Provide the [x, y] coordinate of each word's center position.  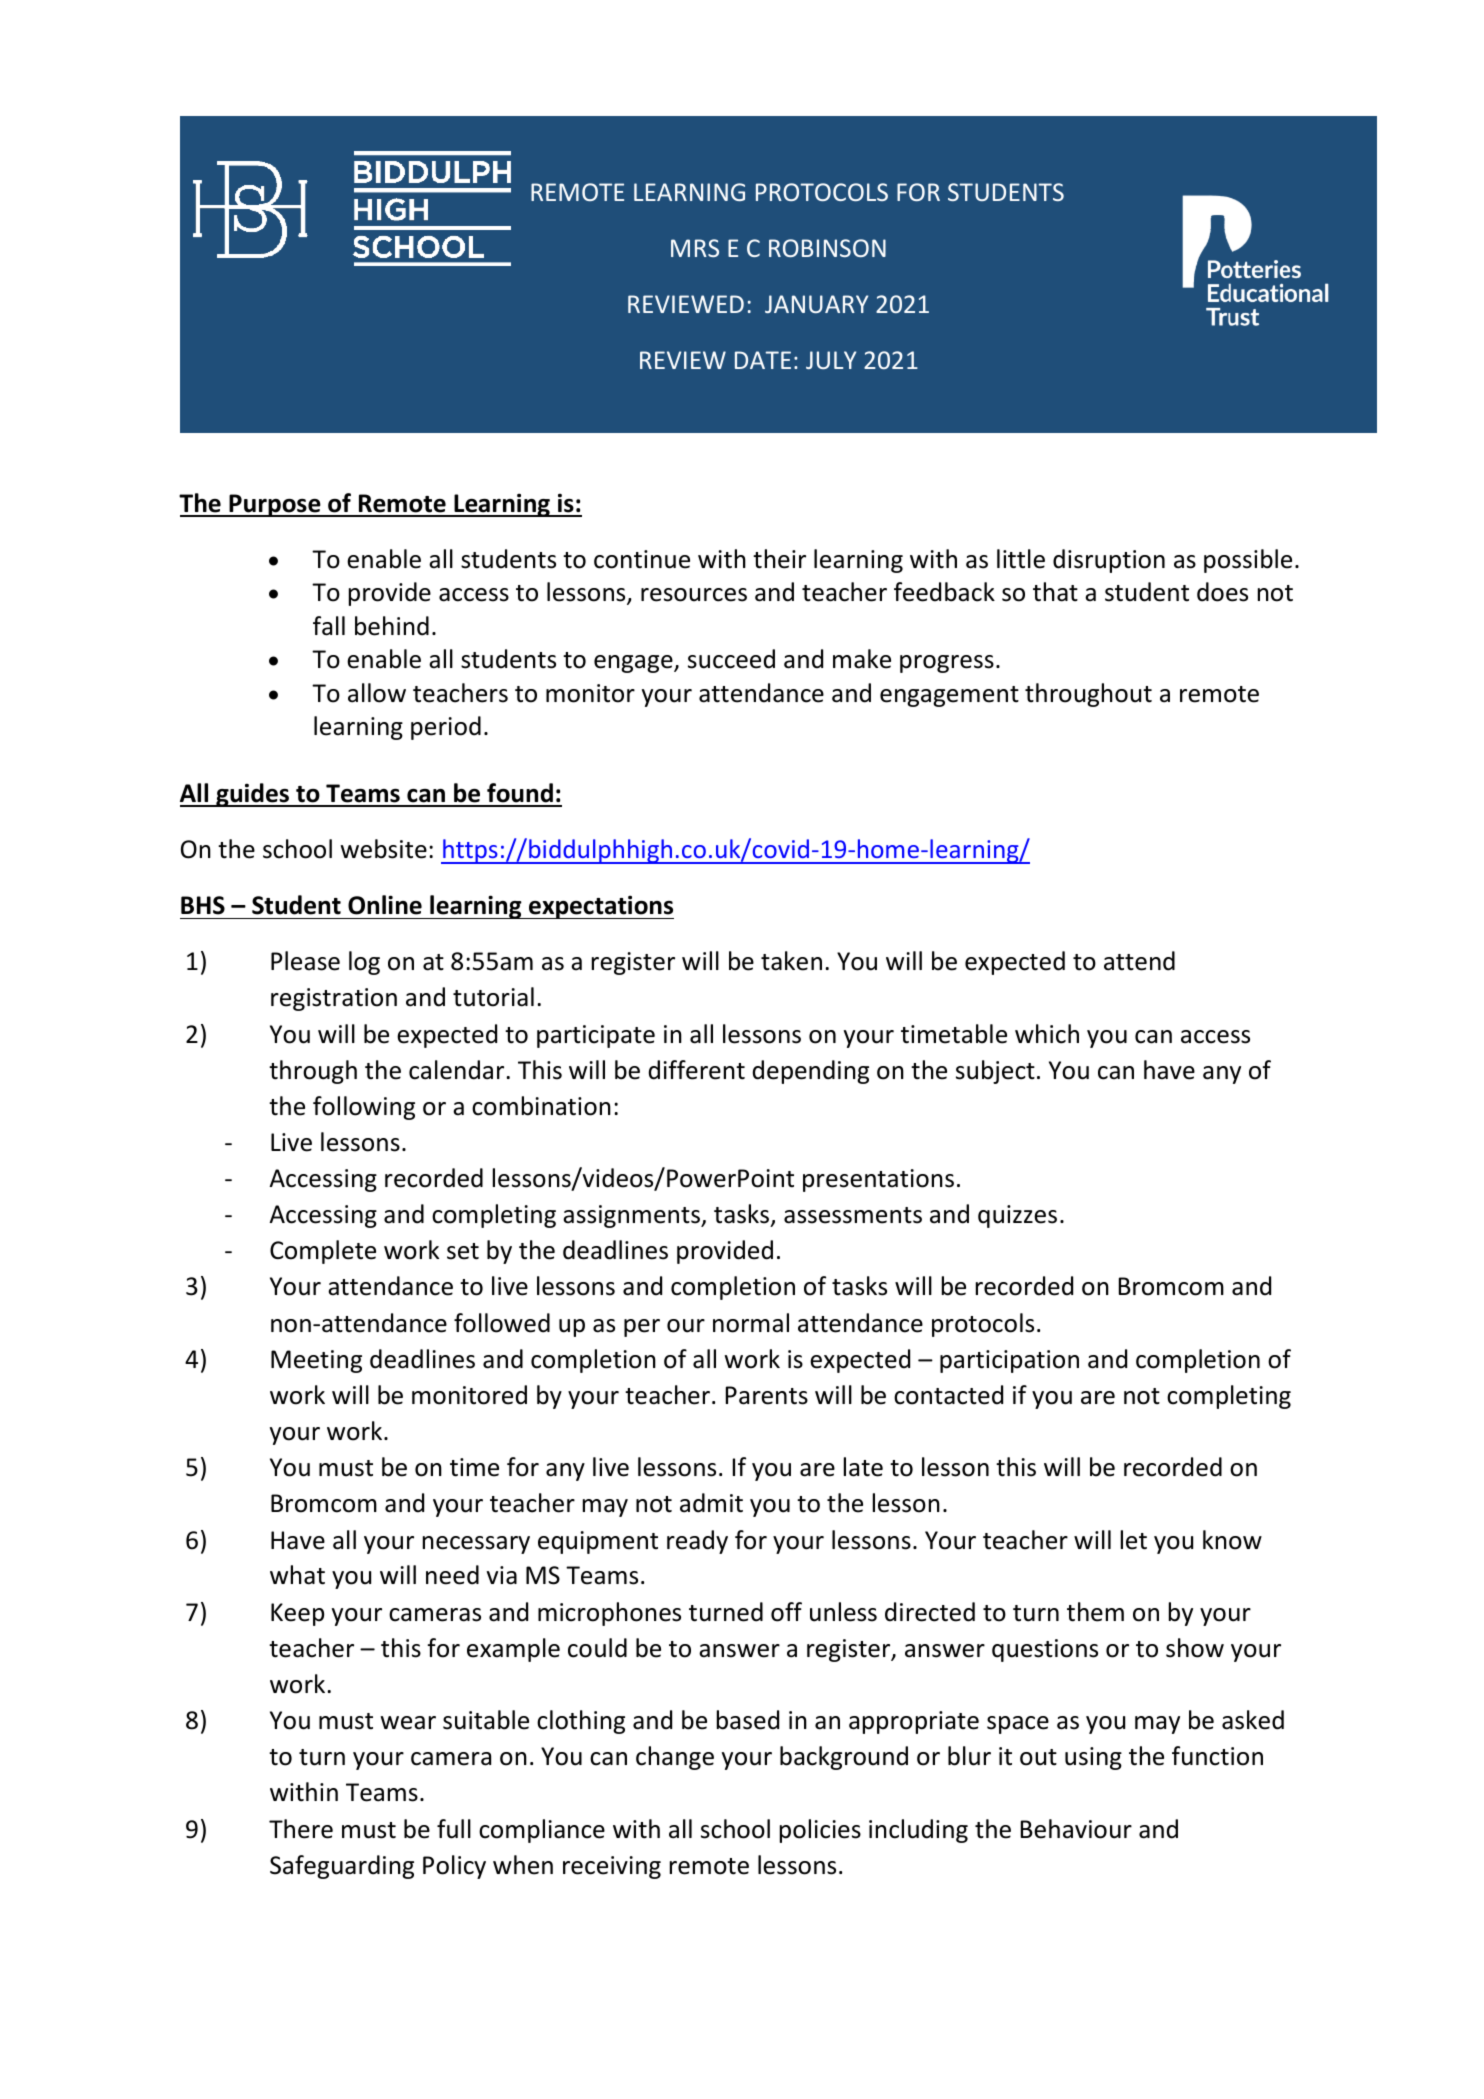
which [1047, 1034]
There [301, 1829]
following [364, 1108]
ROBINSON [827, 248]
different [697, 1070]
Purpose [275, 505]
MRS [695, 248]
